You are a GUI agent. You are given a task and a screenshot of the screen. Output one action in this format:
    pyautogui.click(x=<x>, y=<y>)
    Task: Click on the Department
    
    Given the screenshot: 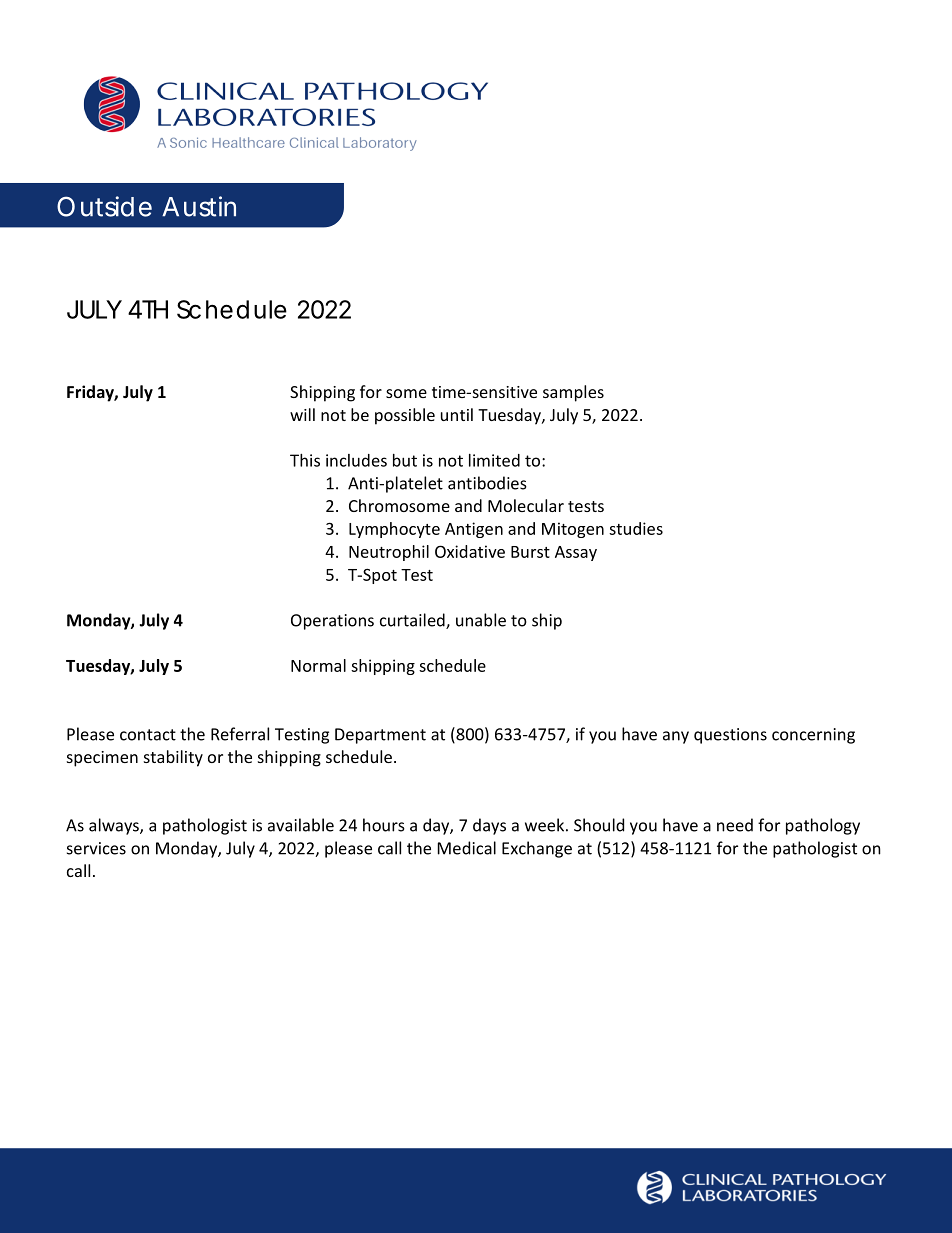 What is the action you would take?
    pyautogui.click(x=380, y=736)
